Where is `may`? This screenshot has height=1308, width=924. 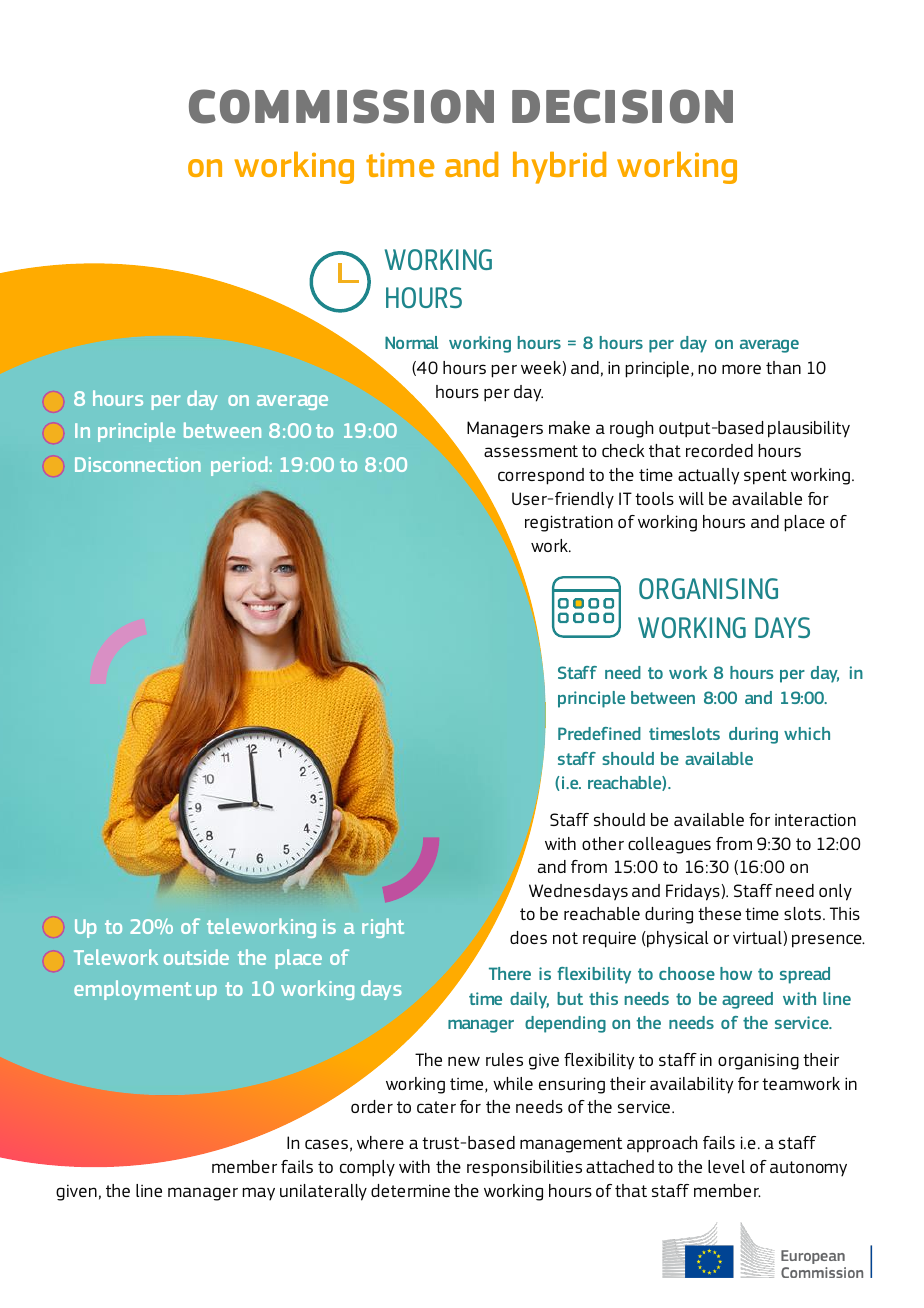
may is located at coordinates (259, 1194).
